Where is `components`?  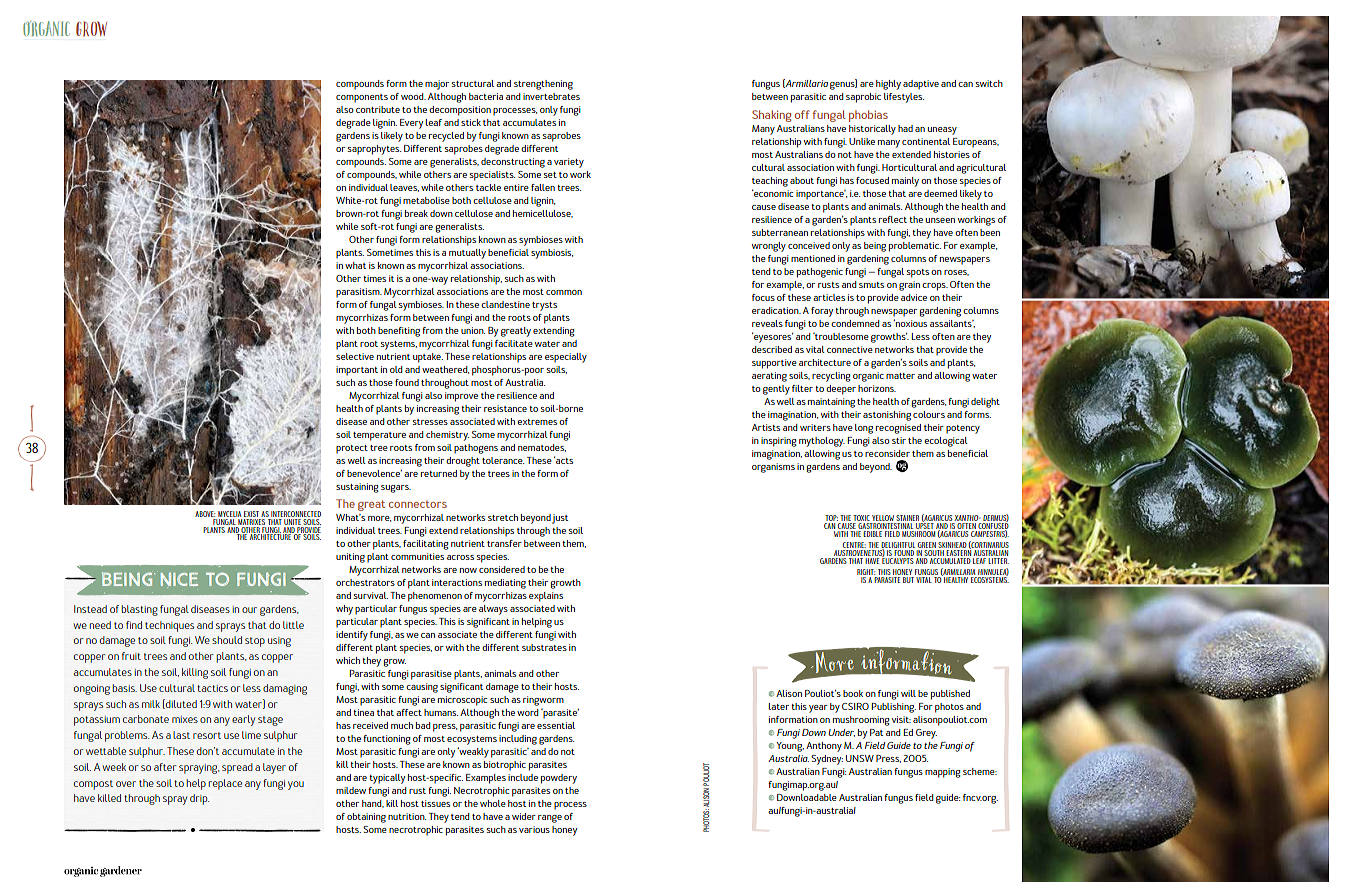 components is located at coordinates (362, 98).
